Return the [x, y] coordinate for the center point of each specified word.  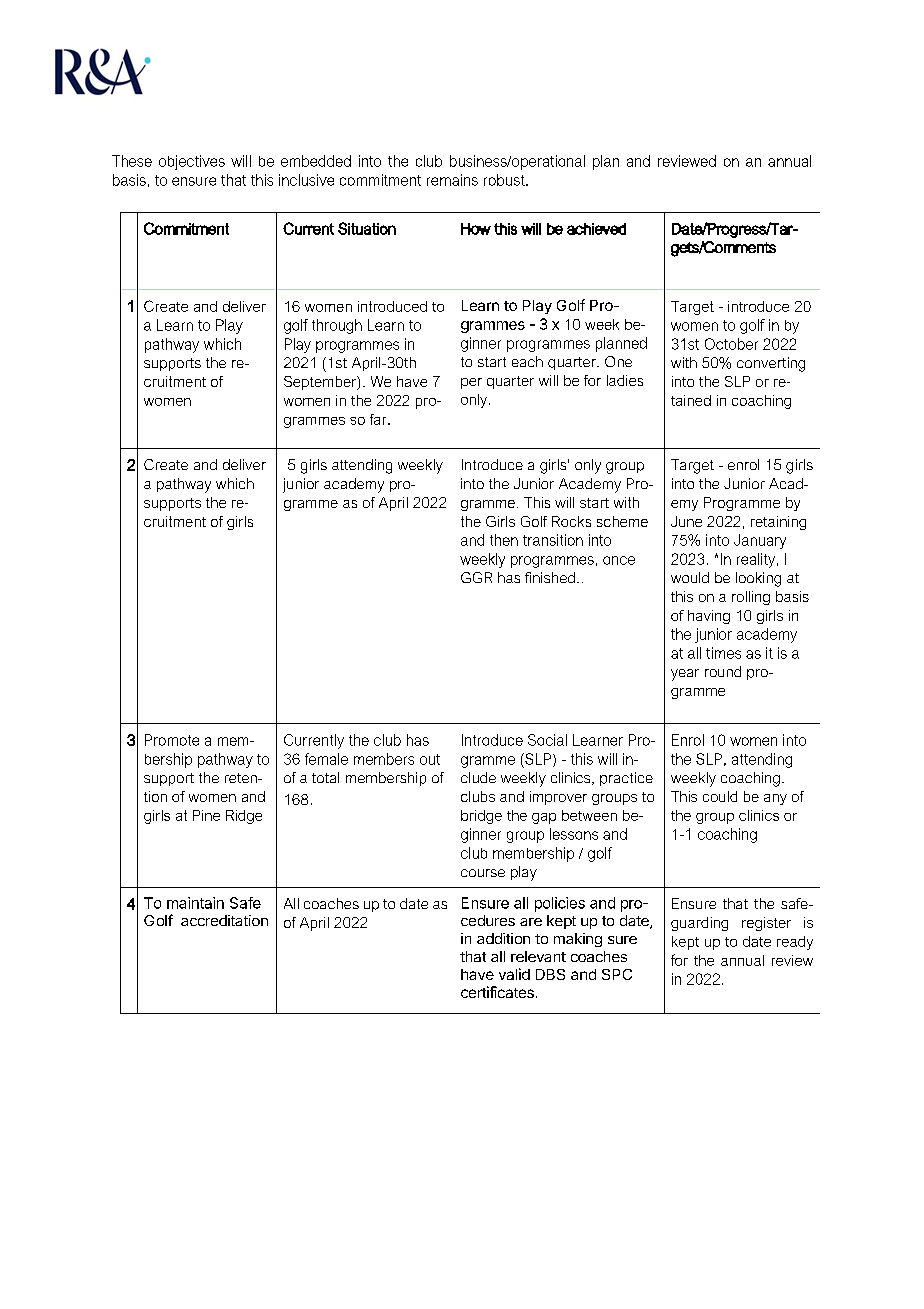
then [504, 540]
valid [514, 974]
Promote [172, 740]
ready [795, 943]
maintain [195, 903]
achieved [596, 229]
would [690, 577]
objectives [192, 162]
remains [452, 180]
